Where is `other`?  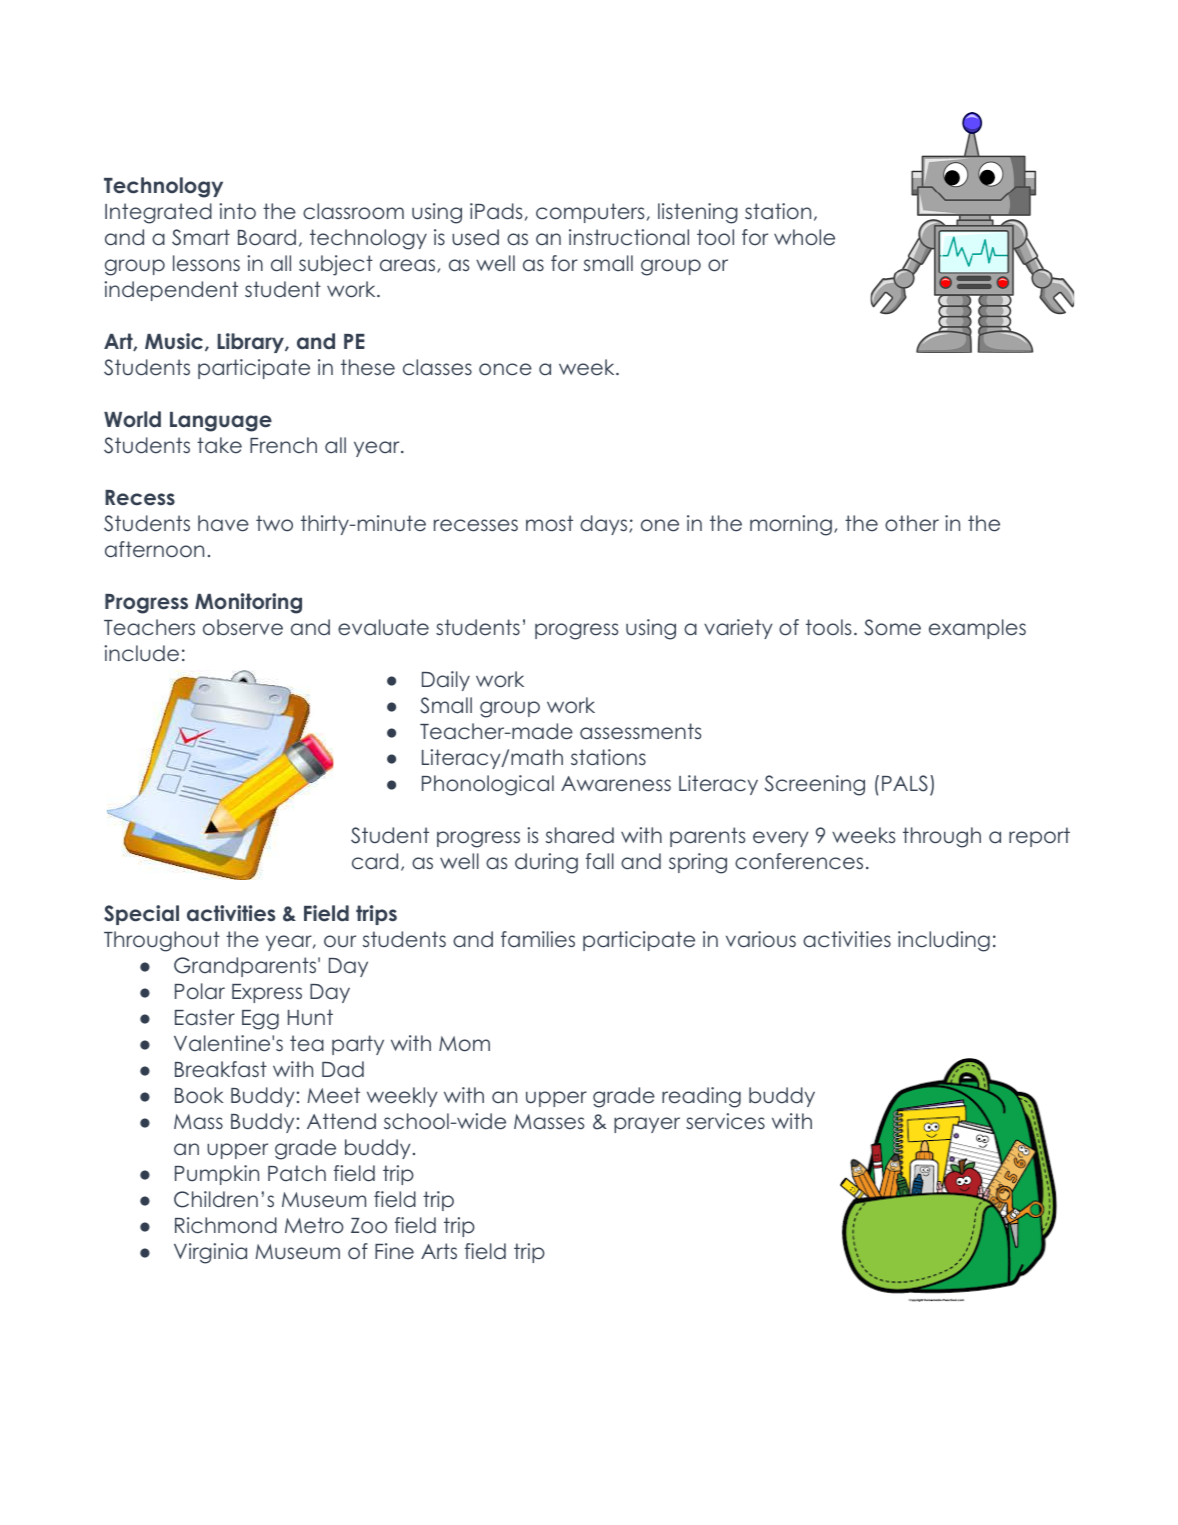 other is located at coordinates (912, 523).
